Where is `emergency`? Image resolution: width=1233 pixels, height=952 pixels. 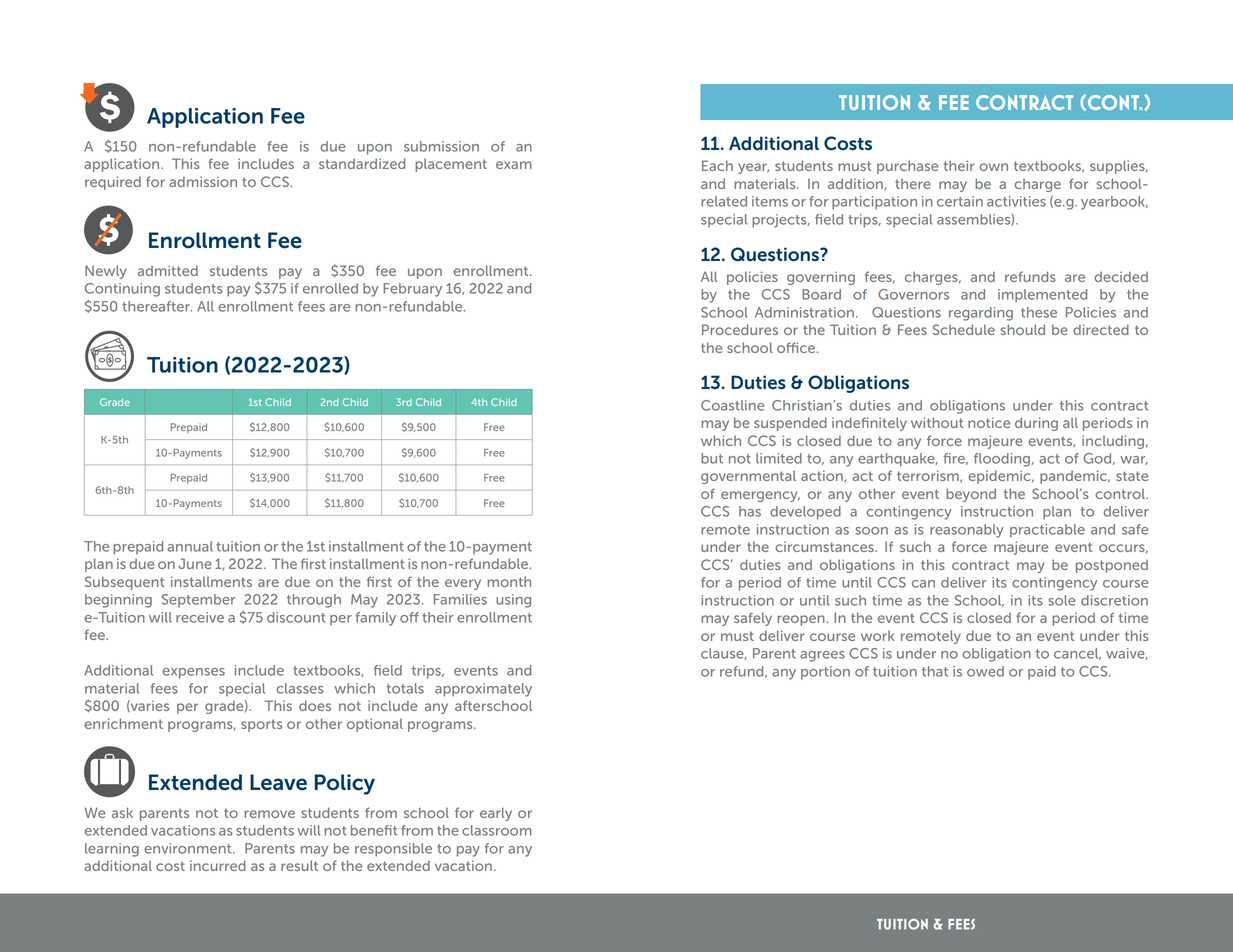
emergency is located at coordinates (760, 496).
